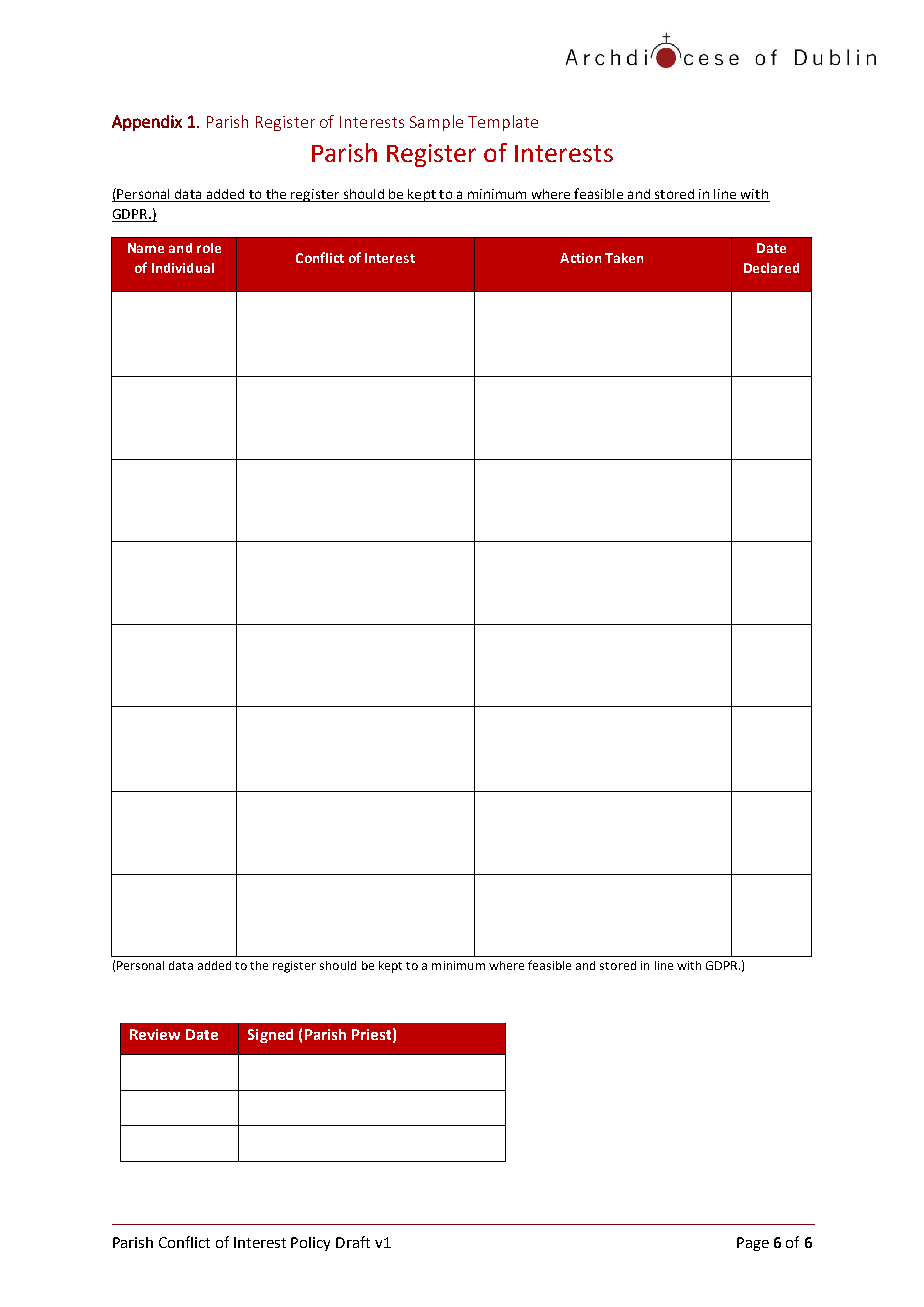 The width and height of the page is (924, 1307). I want to click on Draft, so click(353, 1242).
